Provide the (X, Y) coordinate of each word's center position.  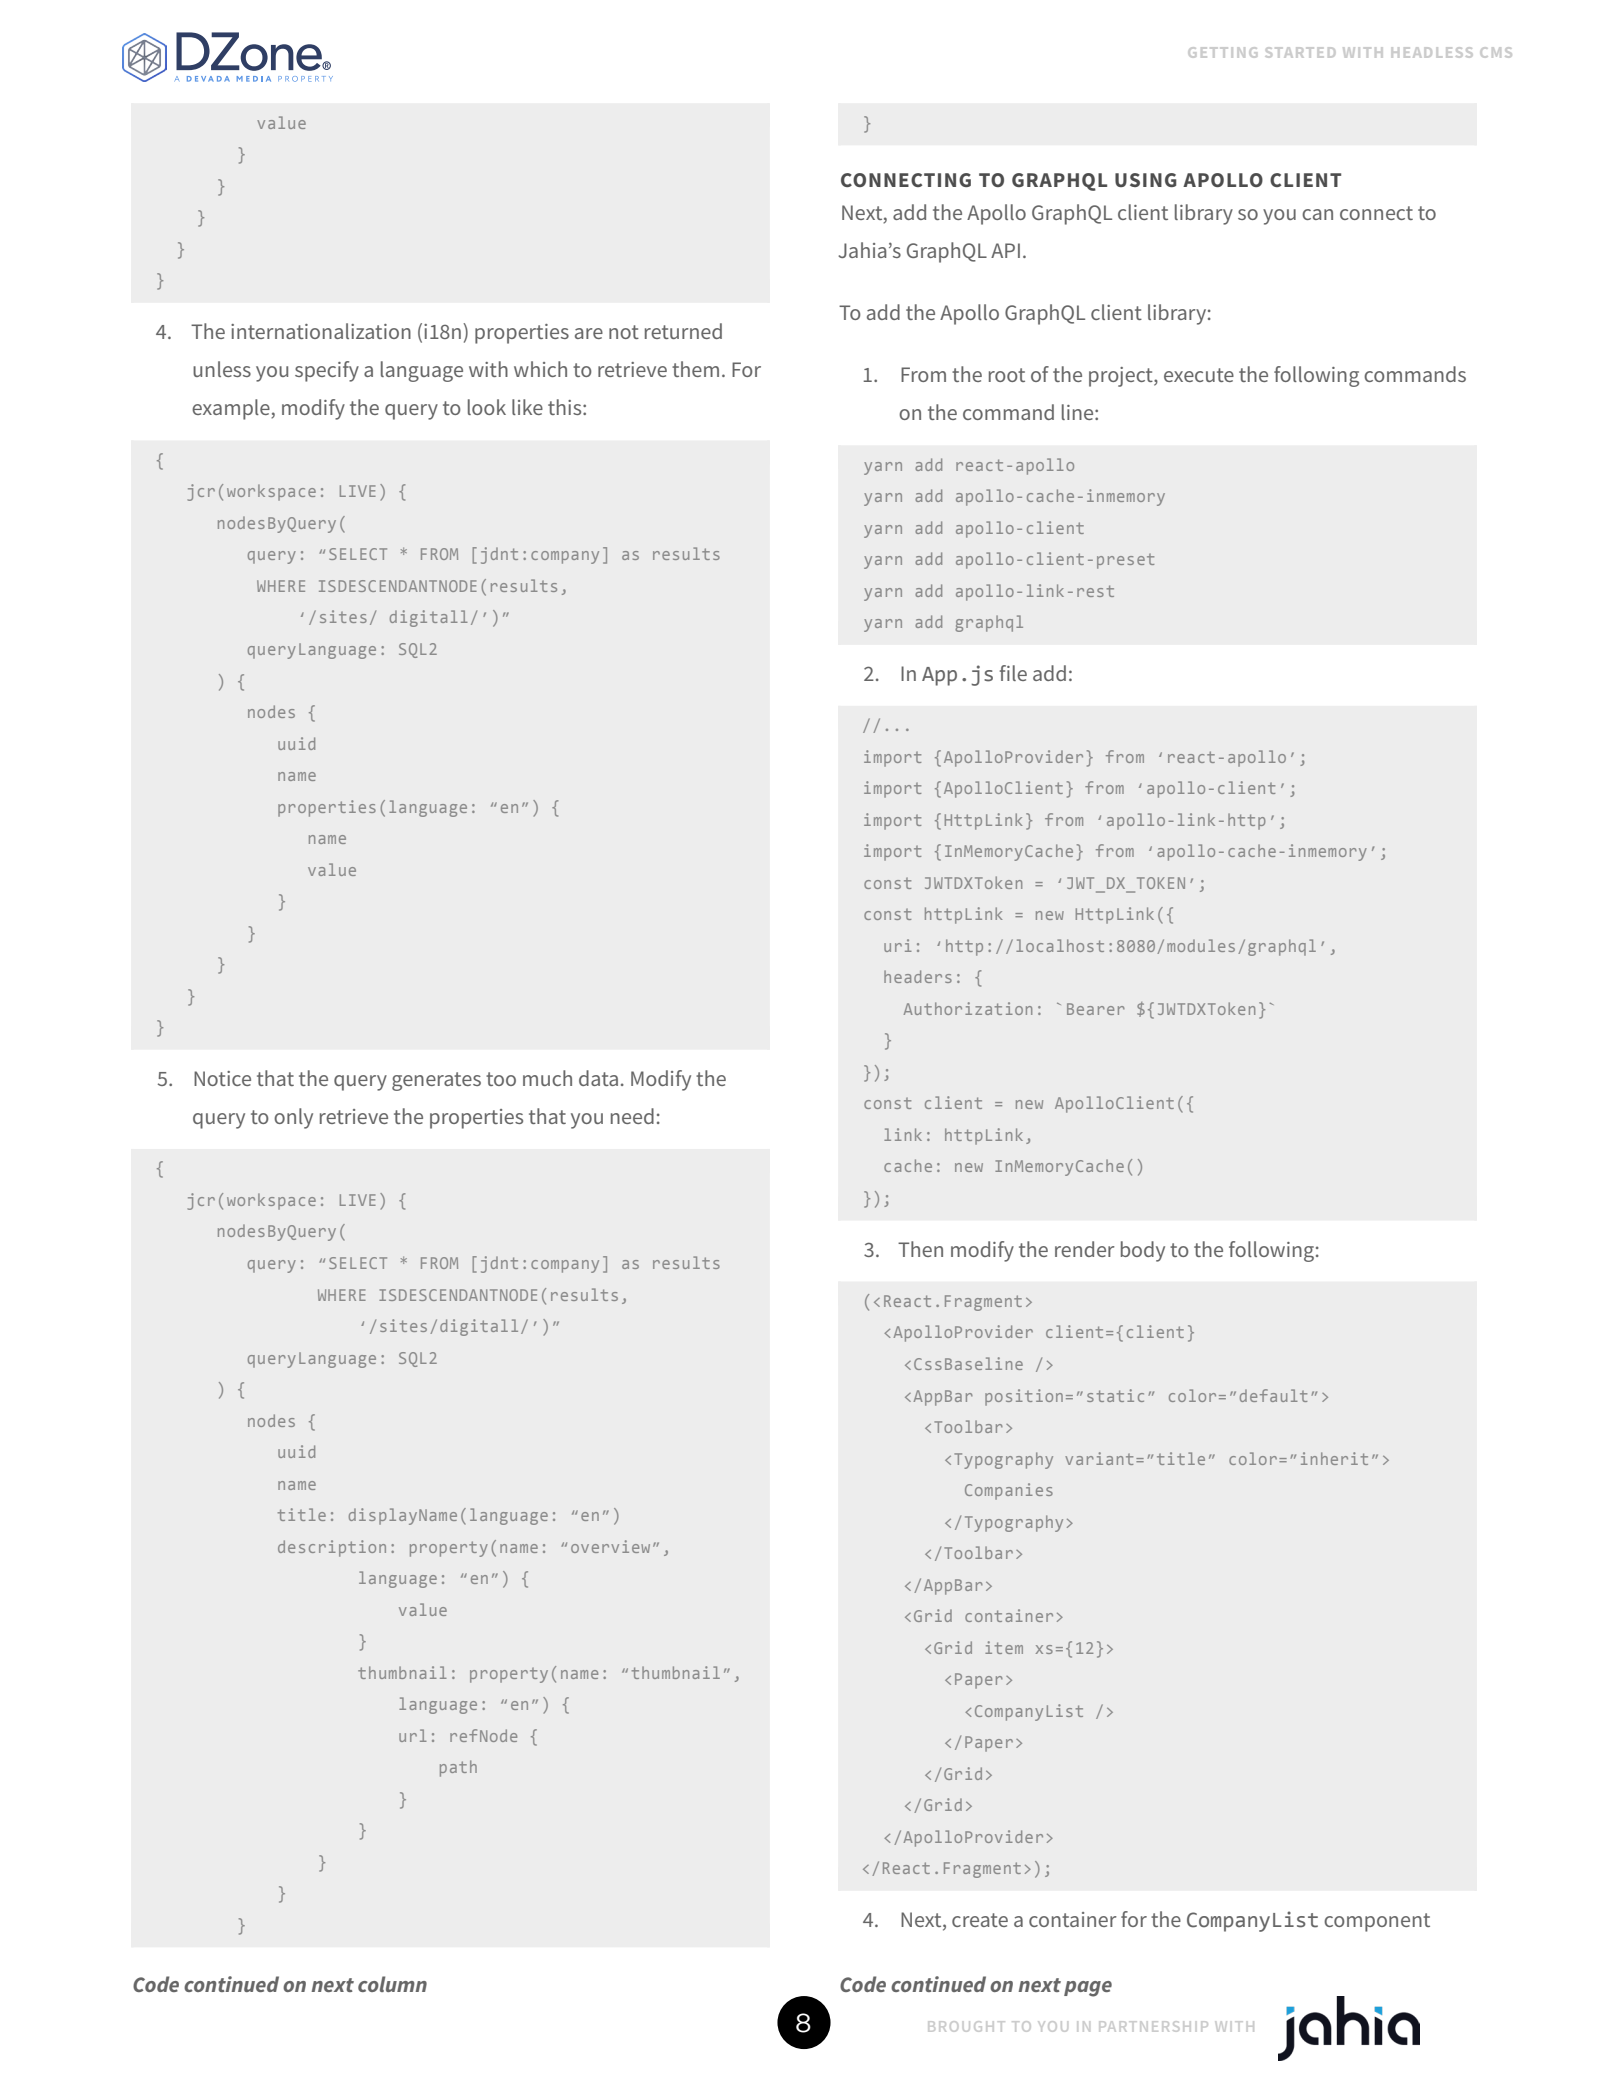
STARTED (1300, 52)
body (1143, 1251)
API (1005, 250)
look (487, 407)
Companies (1009, 1491)
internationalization (321, 331)
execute (1199, 375)
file (1013, 673)
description (332, 1548)
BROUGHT (966, 2026)
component (1377, 1922)
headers (918, 976)
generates (436, 1081)
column (392, 1984)
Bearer (1096, 1009)
